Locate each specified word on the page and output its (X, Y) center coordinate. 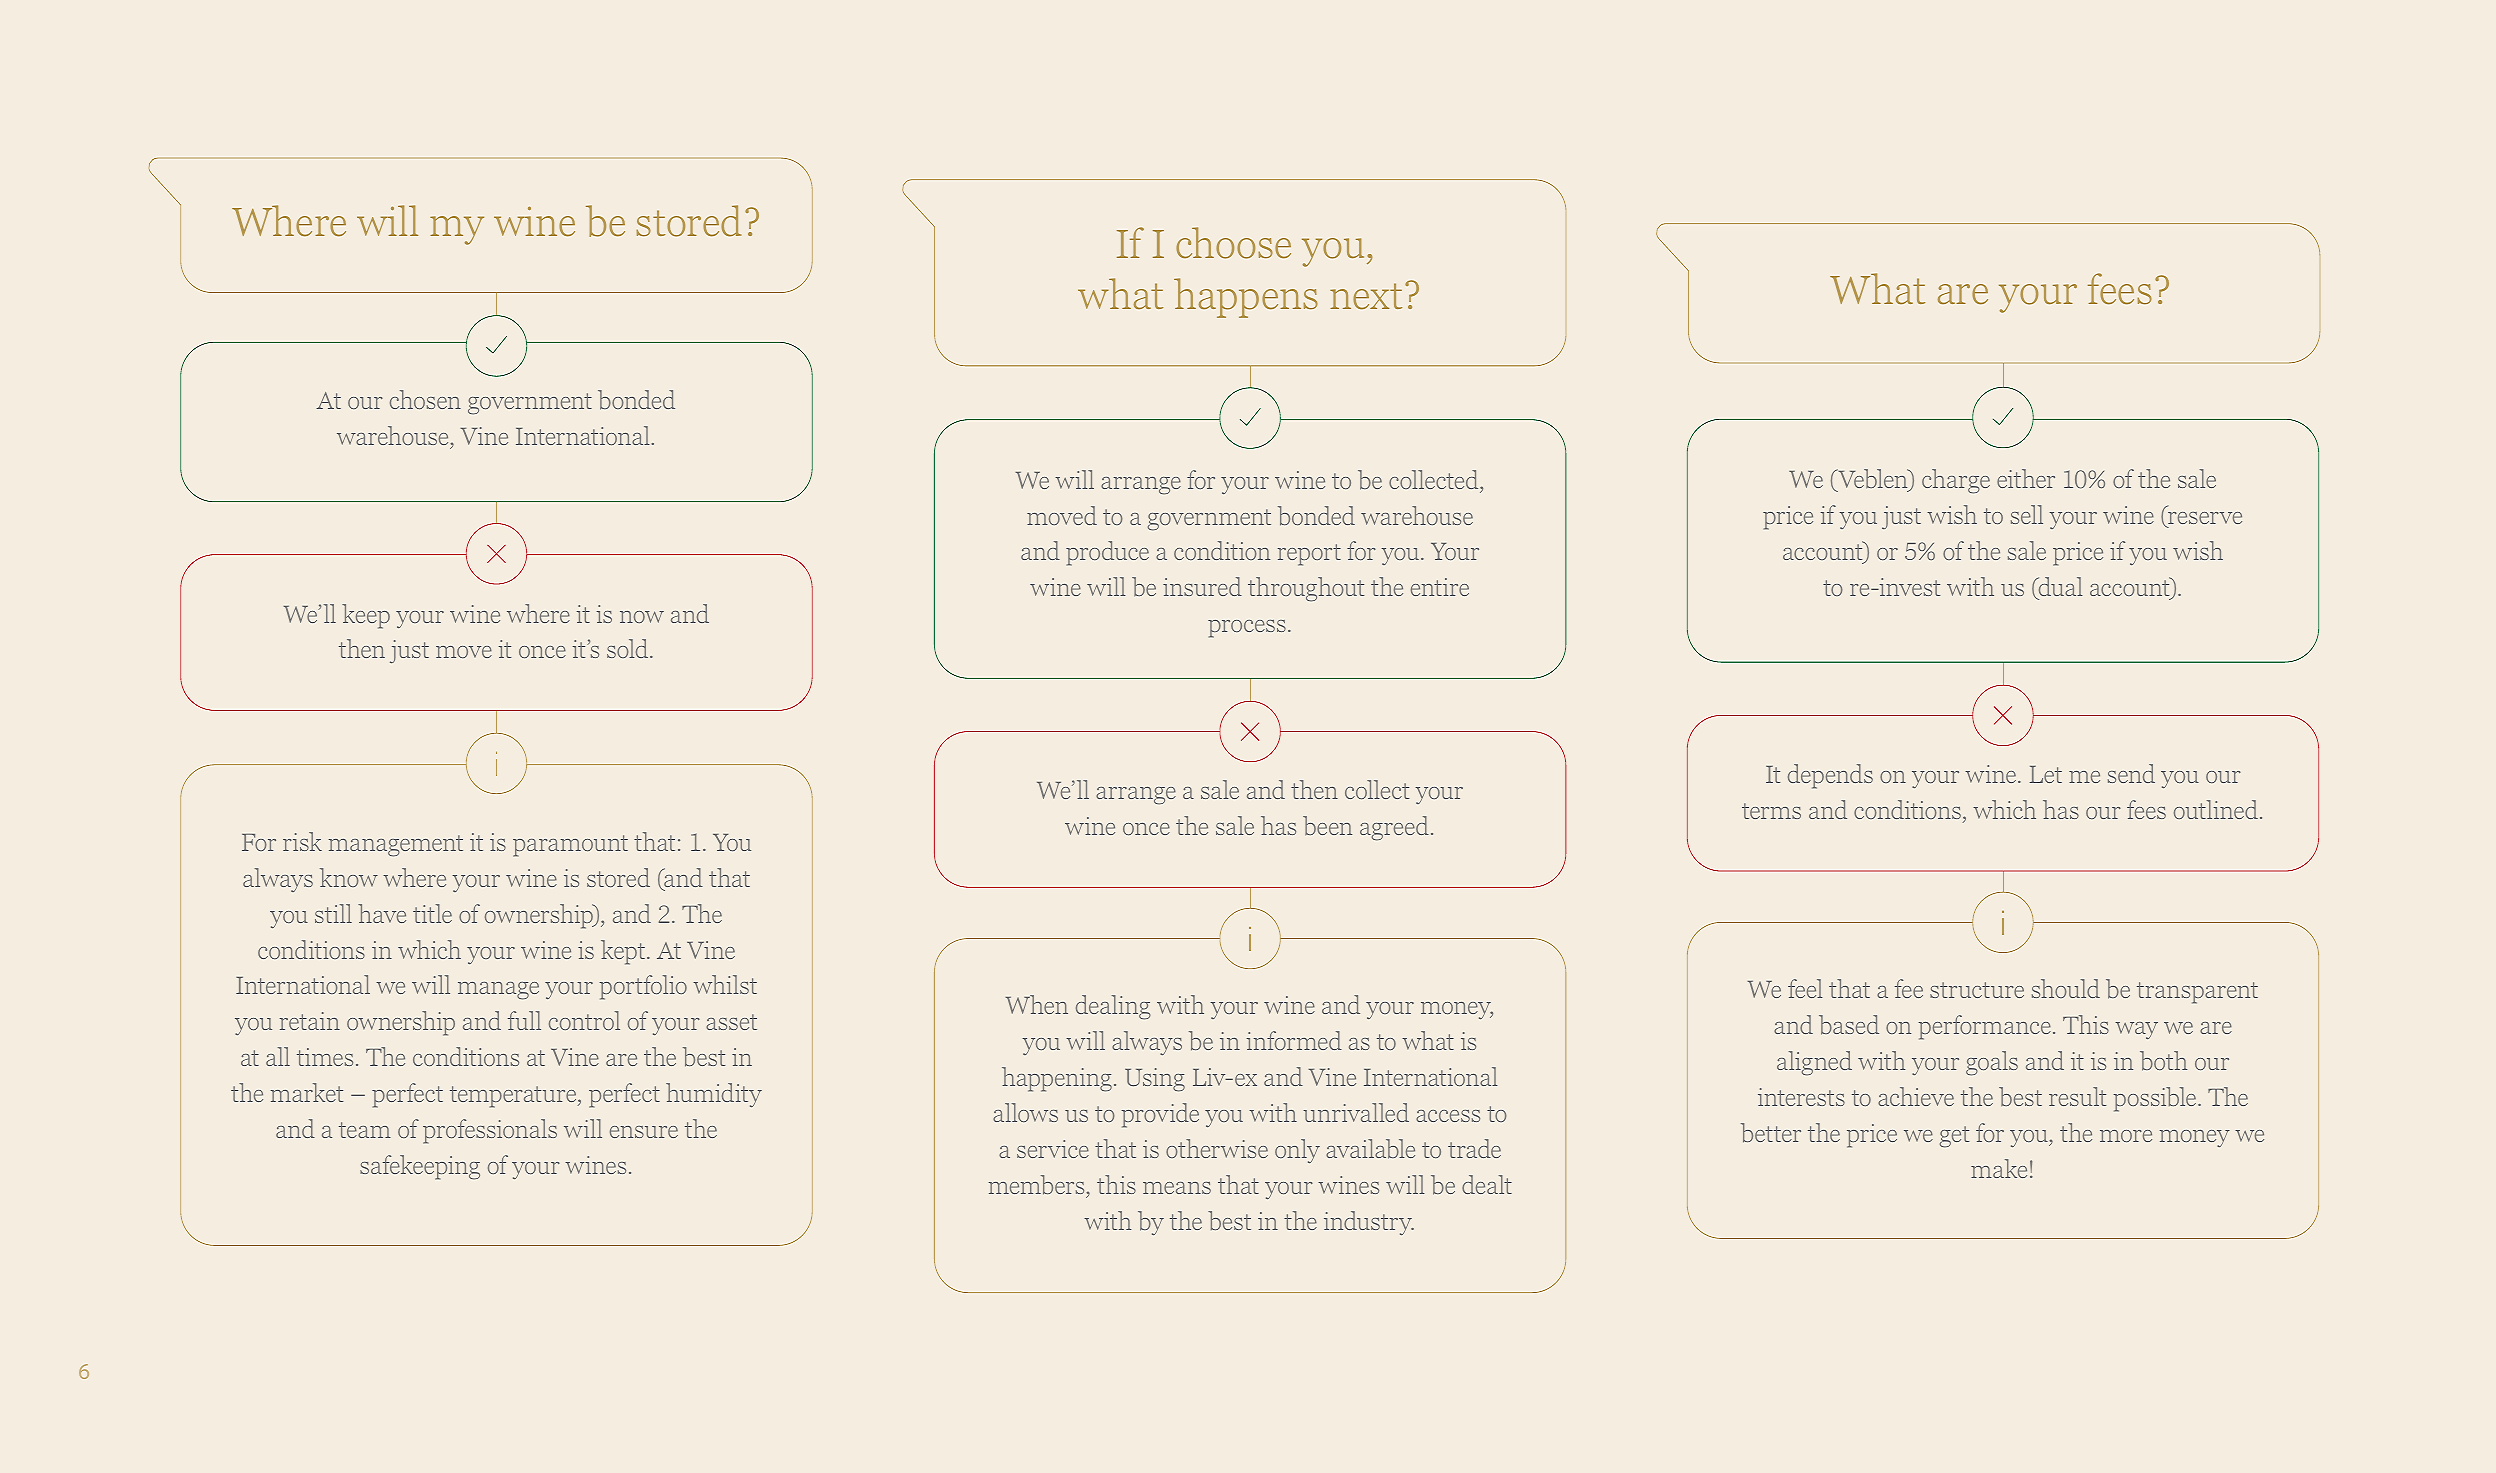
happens (1246, 298)
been (1327, 825)
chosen (425, 399)
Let (2046, 774)
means (1177, 1188)
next (1366, 296)
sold (629, 648)
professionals (490, 1131)
